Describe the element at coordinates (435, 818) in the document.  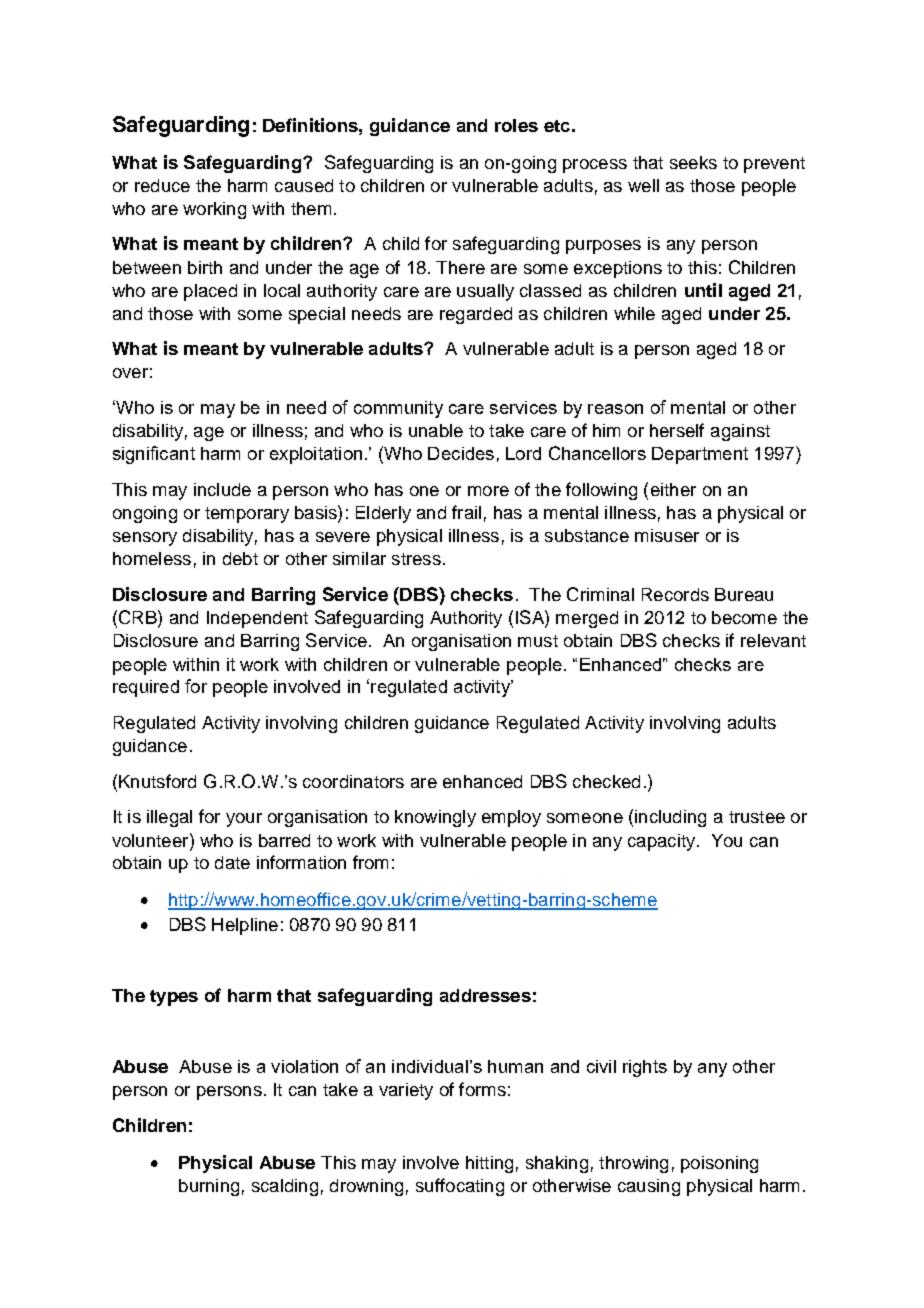
I see `knowingly` at that location.
